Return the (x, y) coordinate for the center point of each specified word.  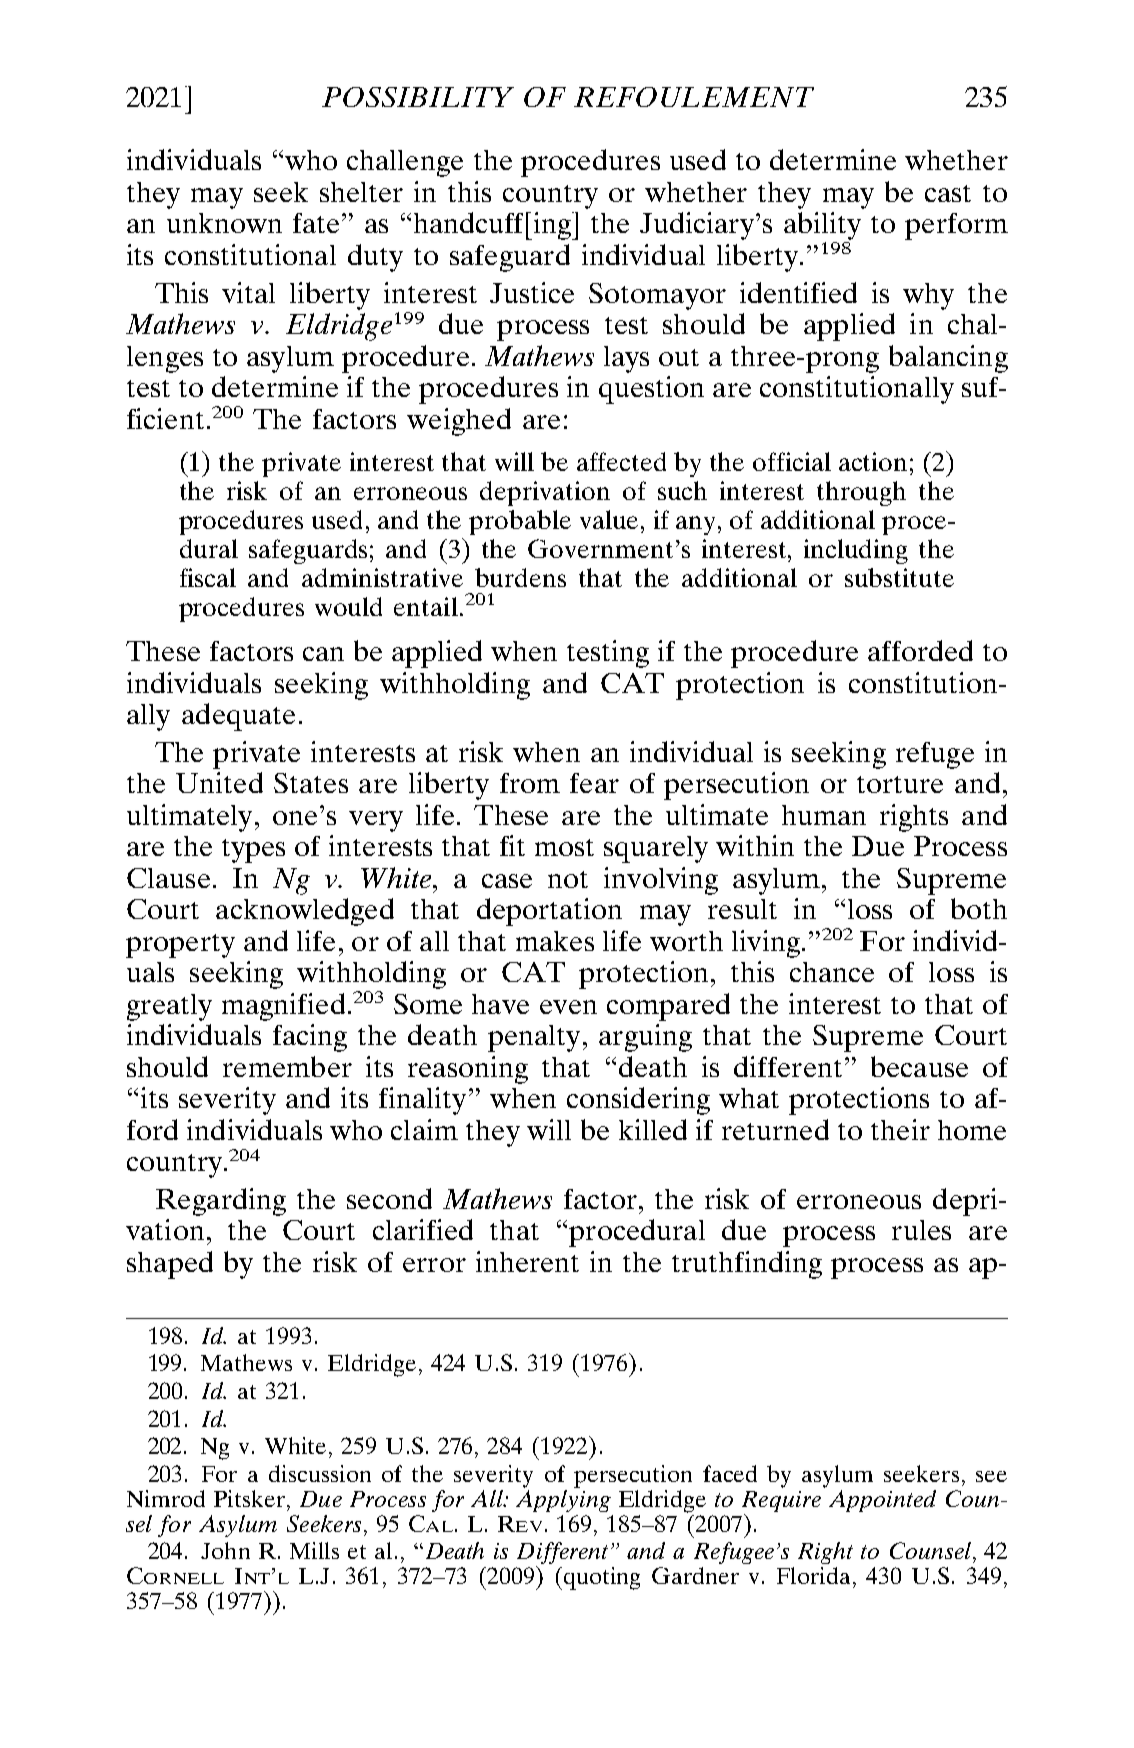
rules (921, 1230)
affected (621, 461)
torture (900, 784)
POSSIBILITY (418, 97)
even (568, 1007)
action (873, 461)
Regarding (221, 1202)
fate (316, 223)
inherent (527, 1261)
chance (832, 972)
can (323, 654)
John (225, 1550)
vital (248, 292)
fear (594, 783)
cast (948, 193)
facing (310, 1038)
